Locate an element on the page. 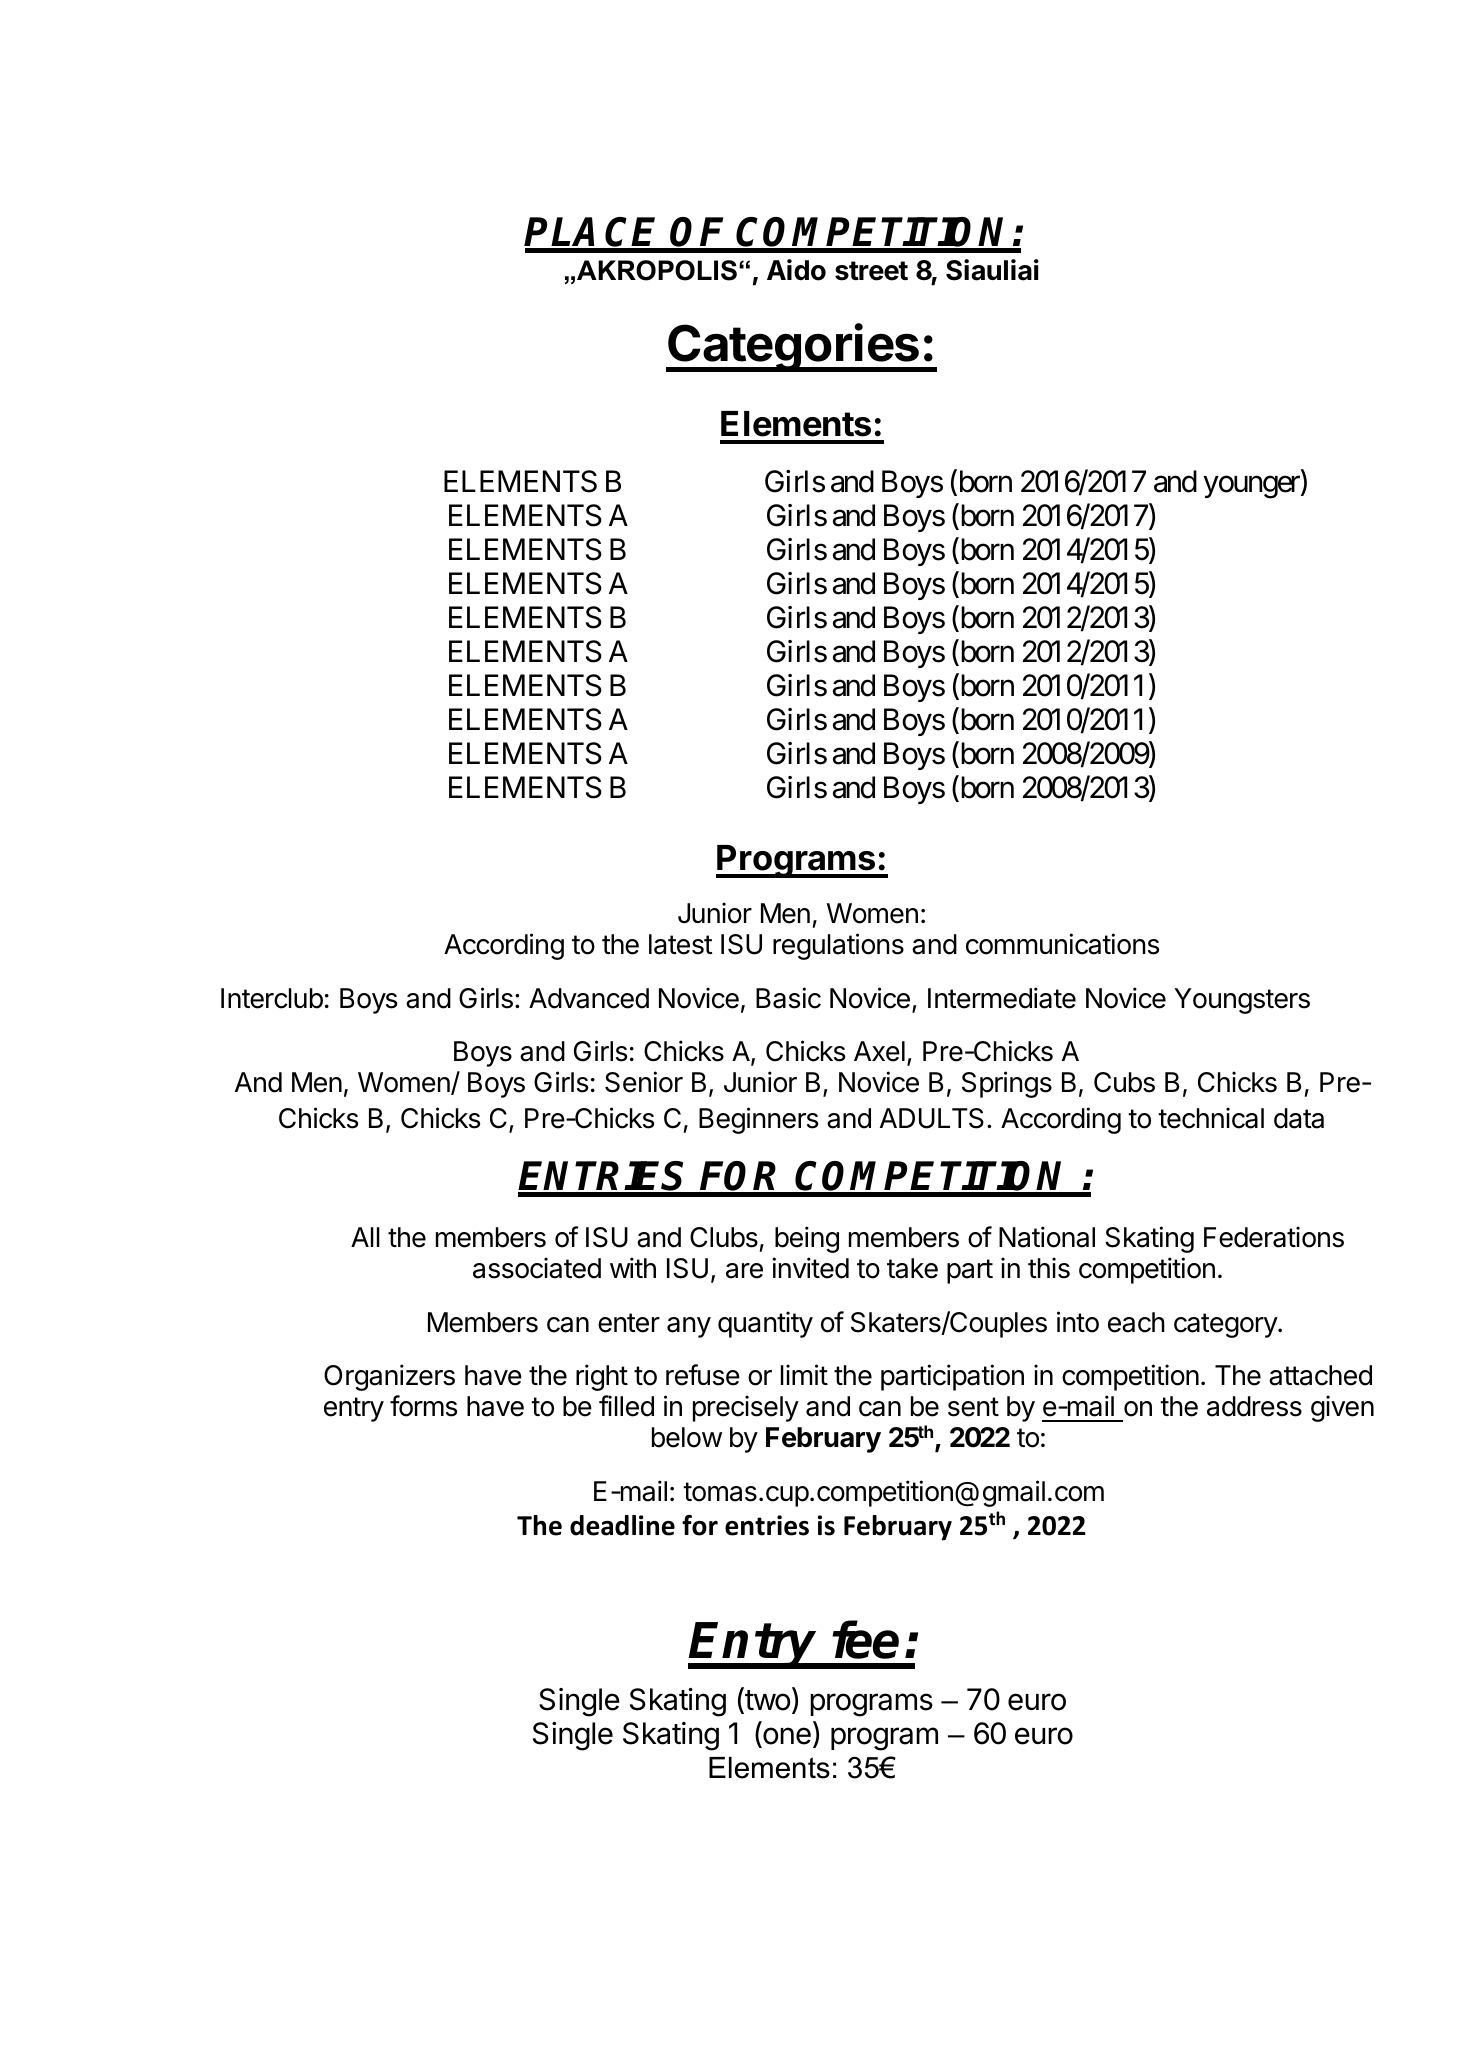 This page has width=1464, height=2071. category is located at coordinates (1226, 1325).
